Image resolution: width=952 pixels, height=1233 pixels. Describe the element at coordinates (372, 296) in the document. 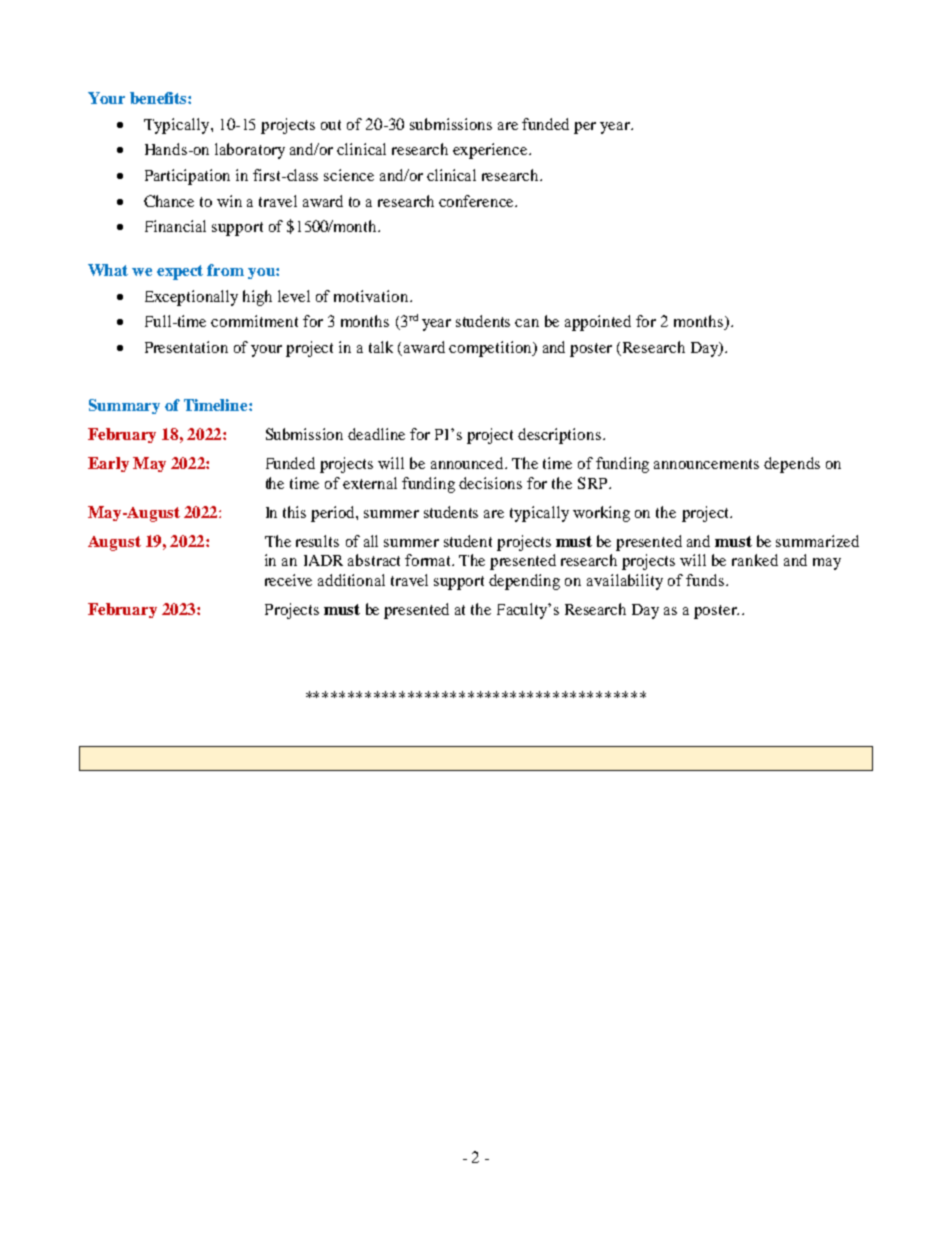

I see `motivation` at that location.
